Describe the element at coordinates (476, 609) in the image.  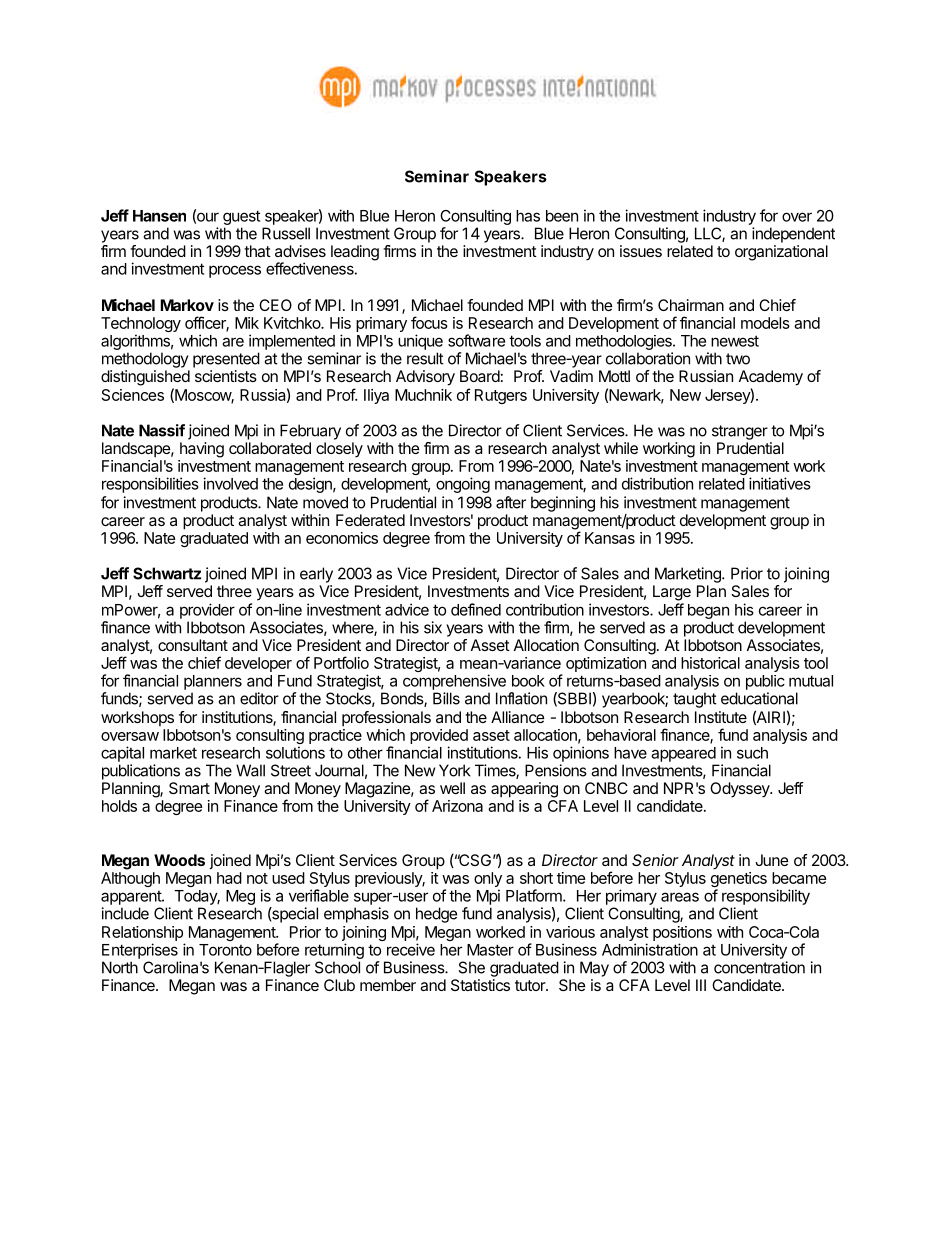
I see `defined` at that location.
